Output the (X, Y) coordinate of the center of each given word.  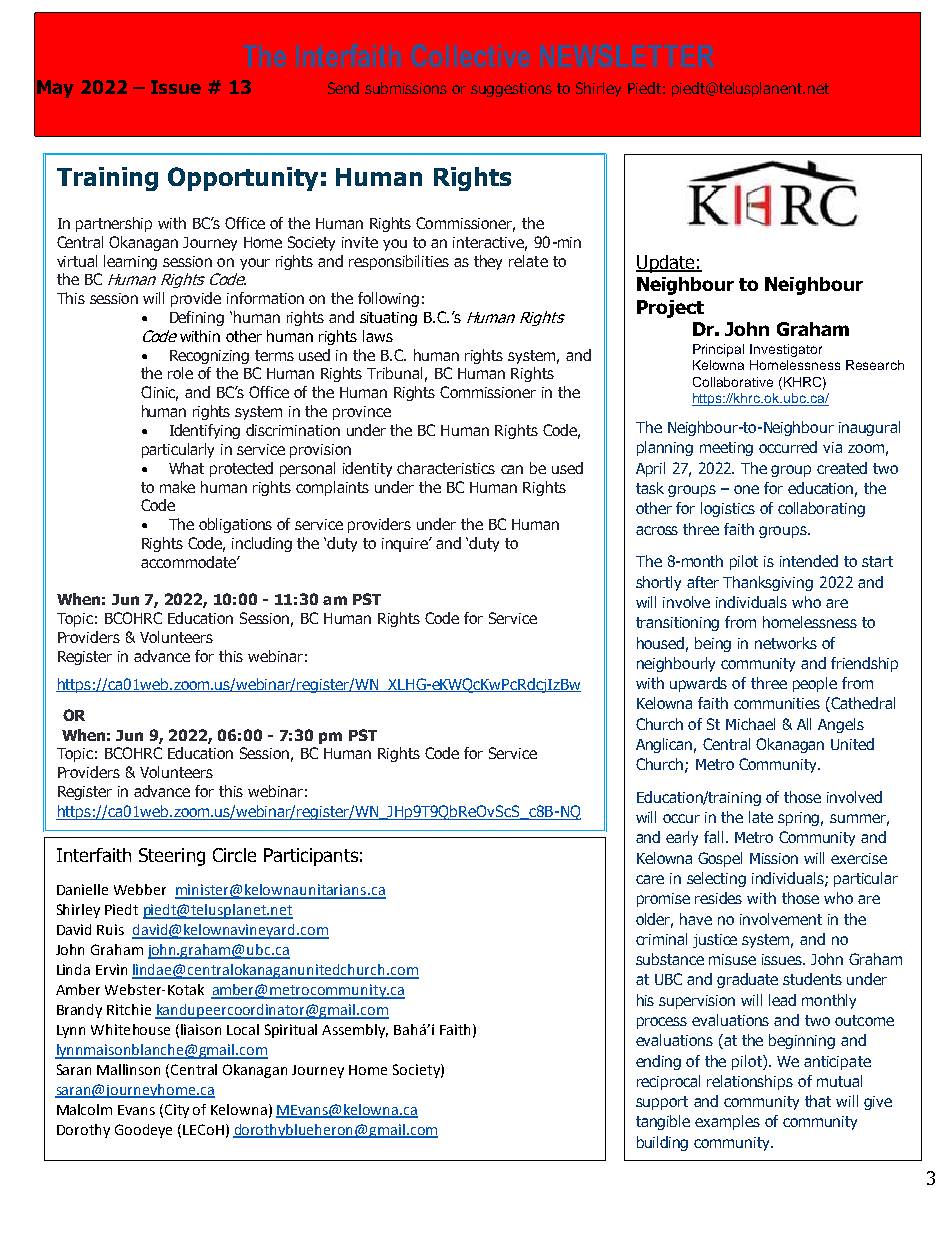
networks (786, 643)
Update (666, 264)
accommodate (189, 562)
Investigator (786, 350)
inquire (406, 544)
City (177, 1111)
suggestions (511, 90)
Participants (311, 857)
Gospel (720, 859)
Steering (172, 857)
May (55, 89)
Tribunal (394, 373)
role (180, 373)
